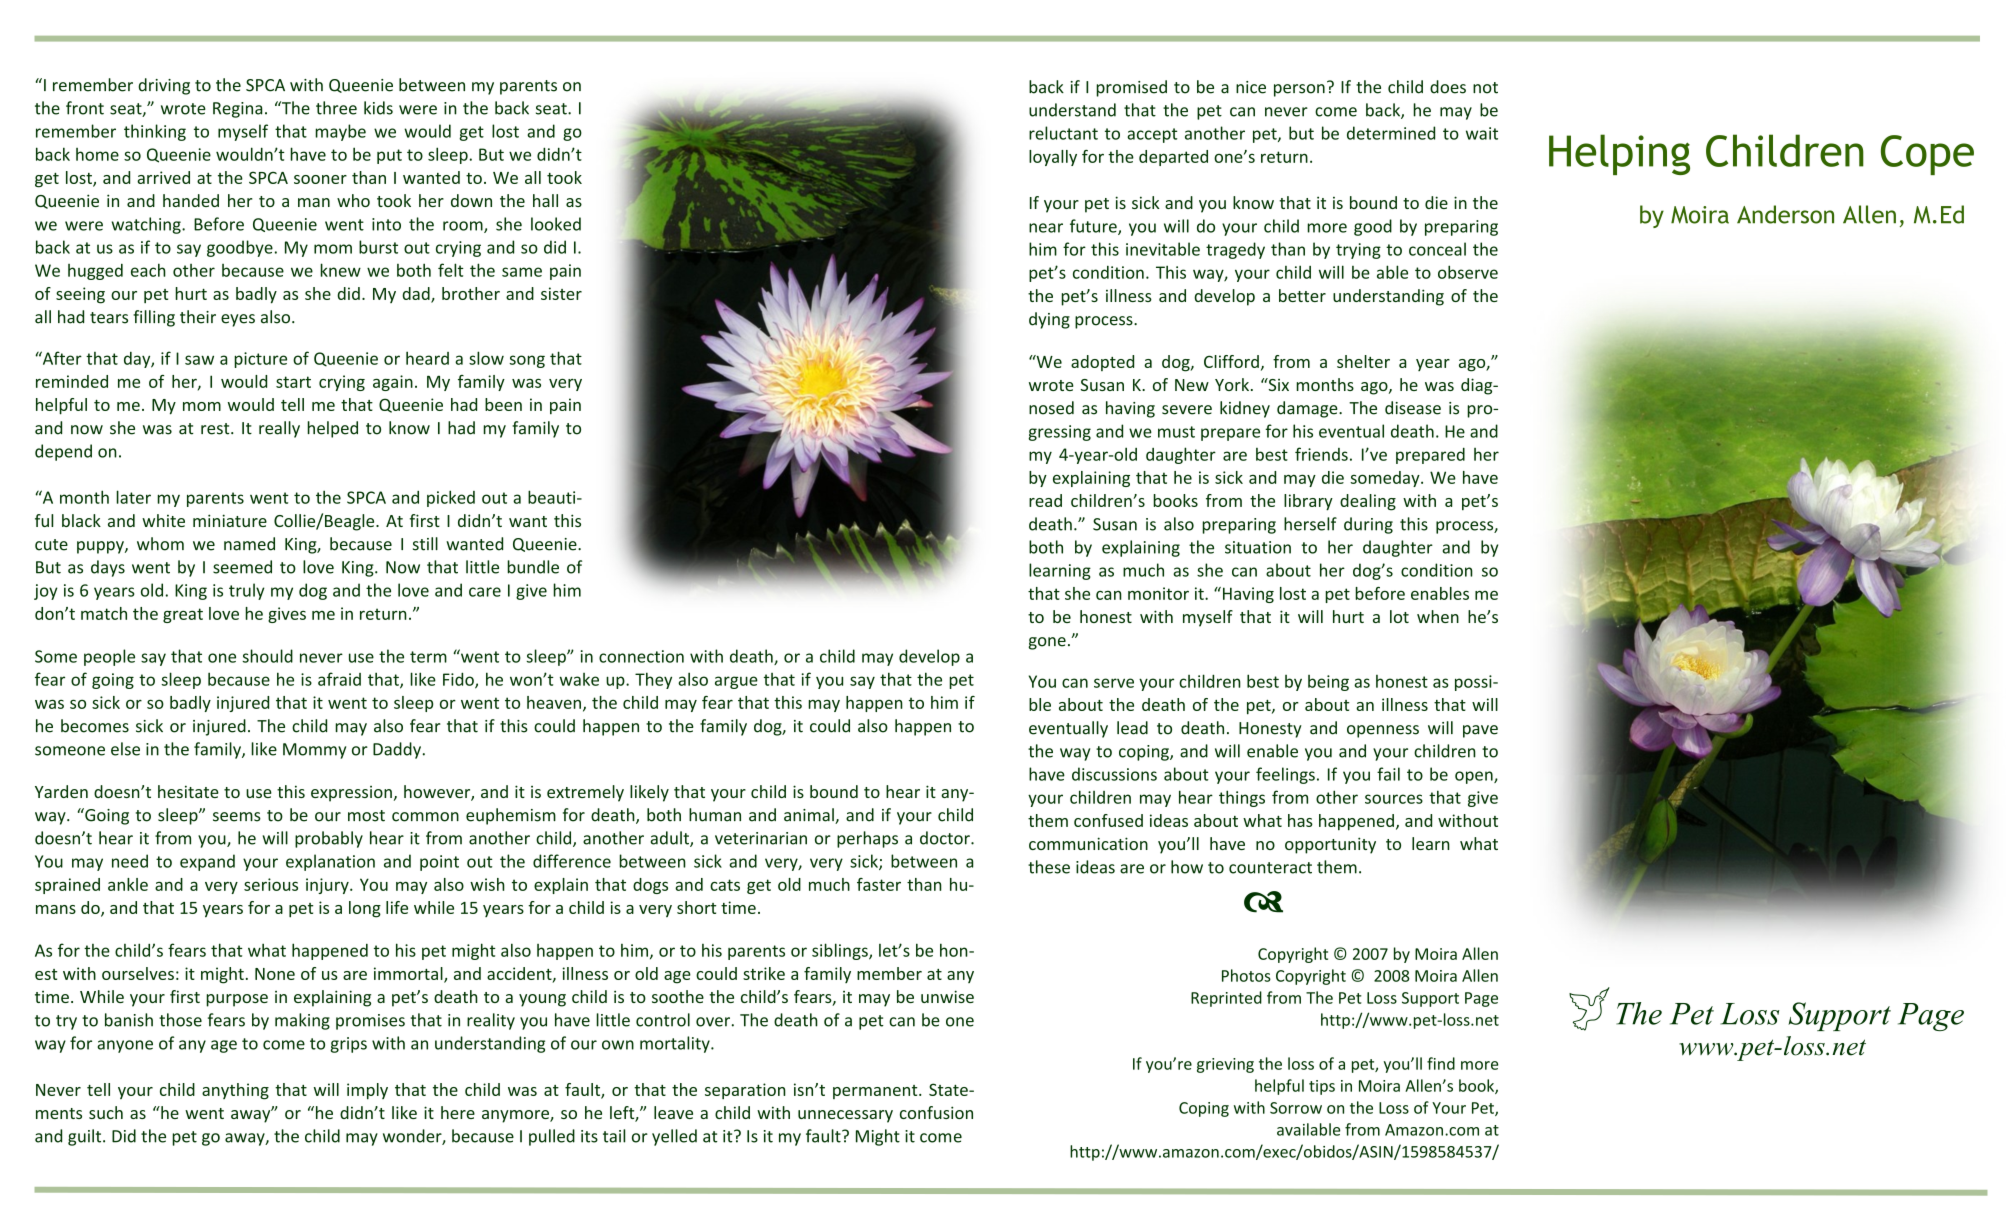 This page has height=1224, width=2016. I want to click on when, so click(1438, 616).
